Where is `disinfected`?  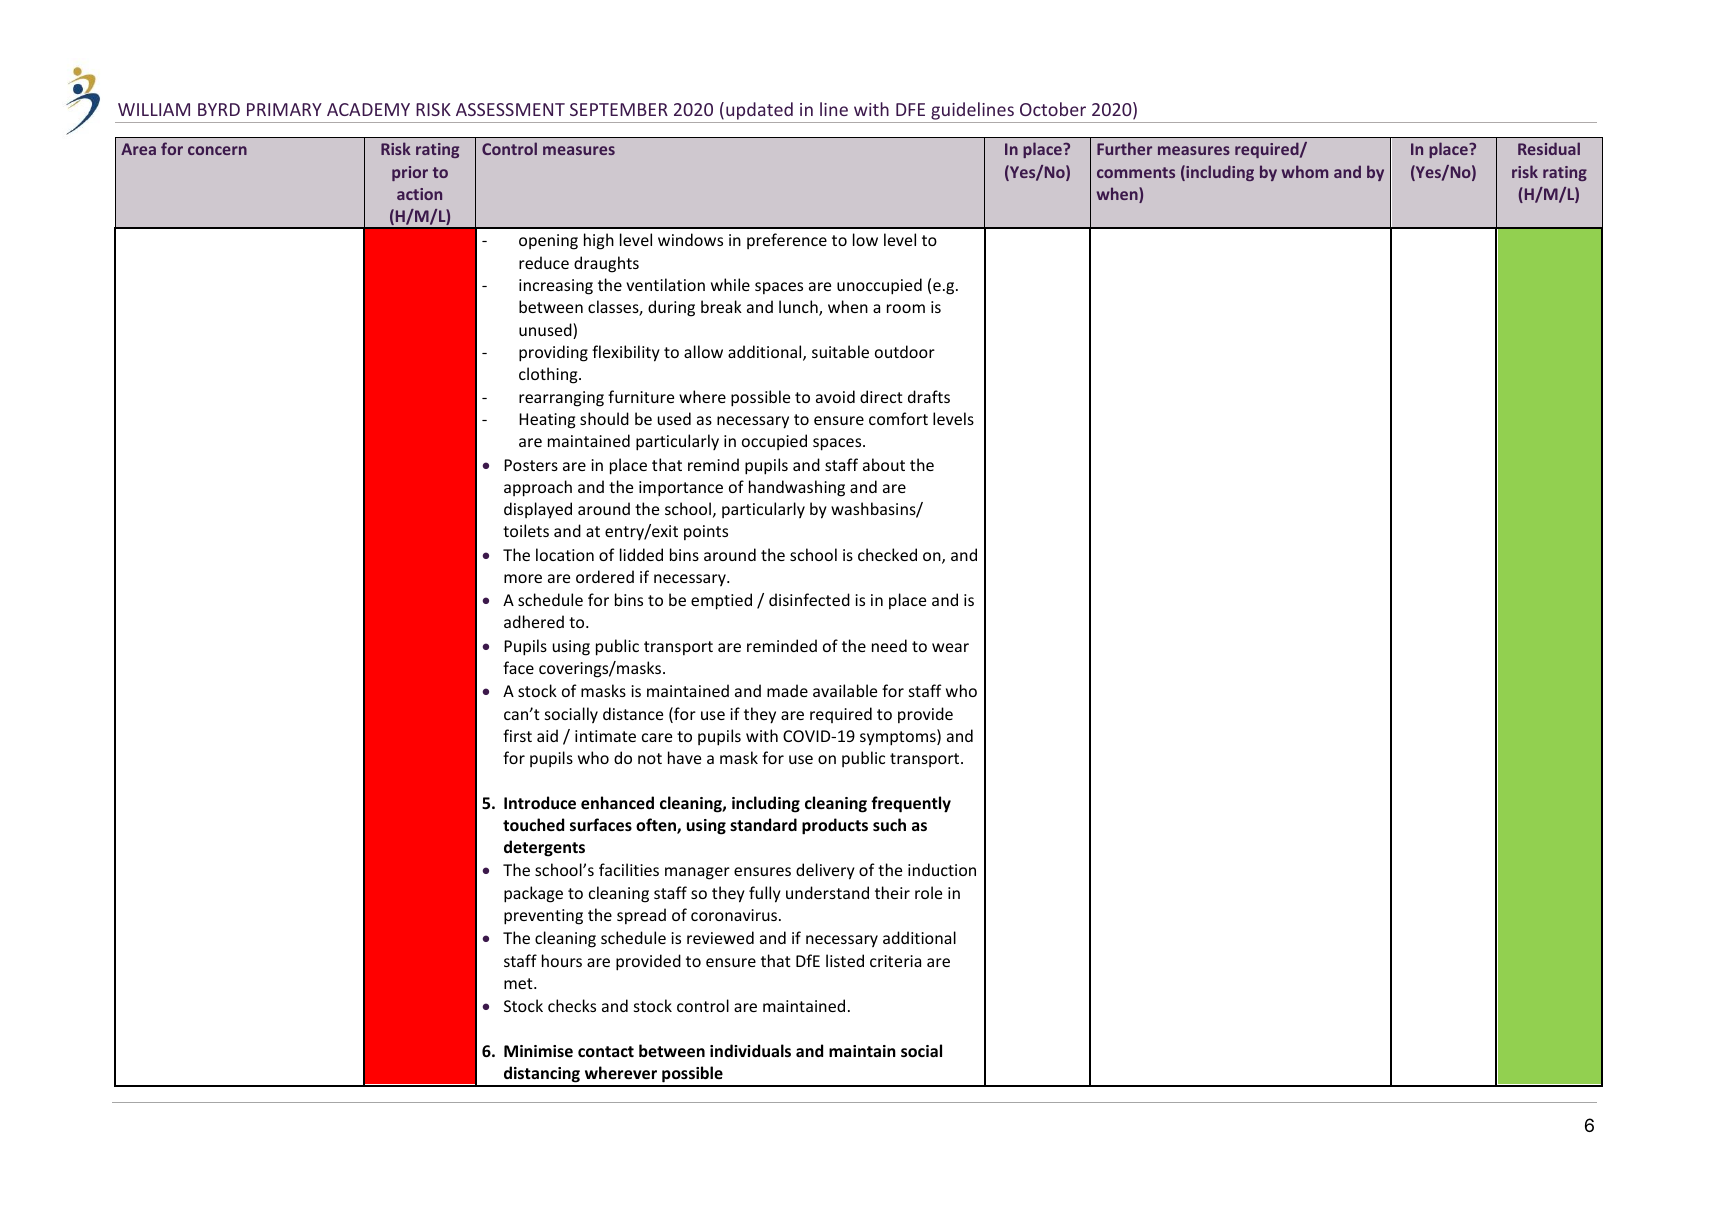
disinfected is located at coordinates (809, 599).
